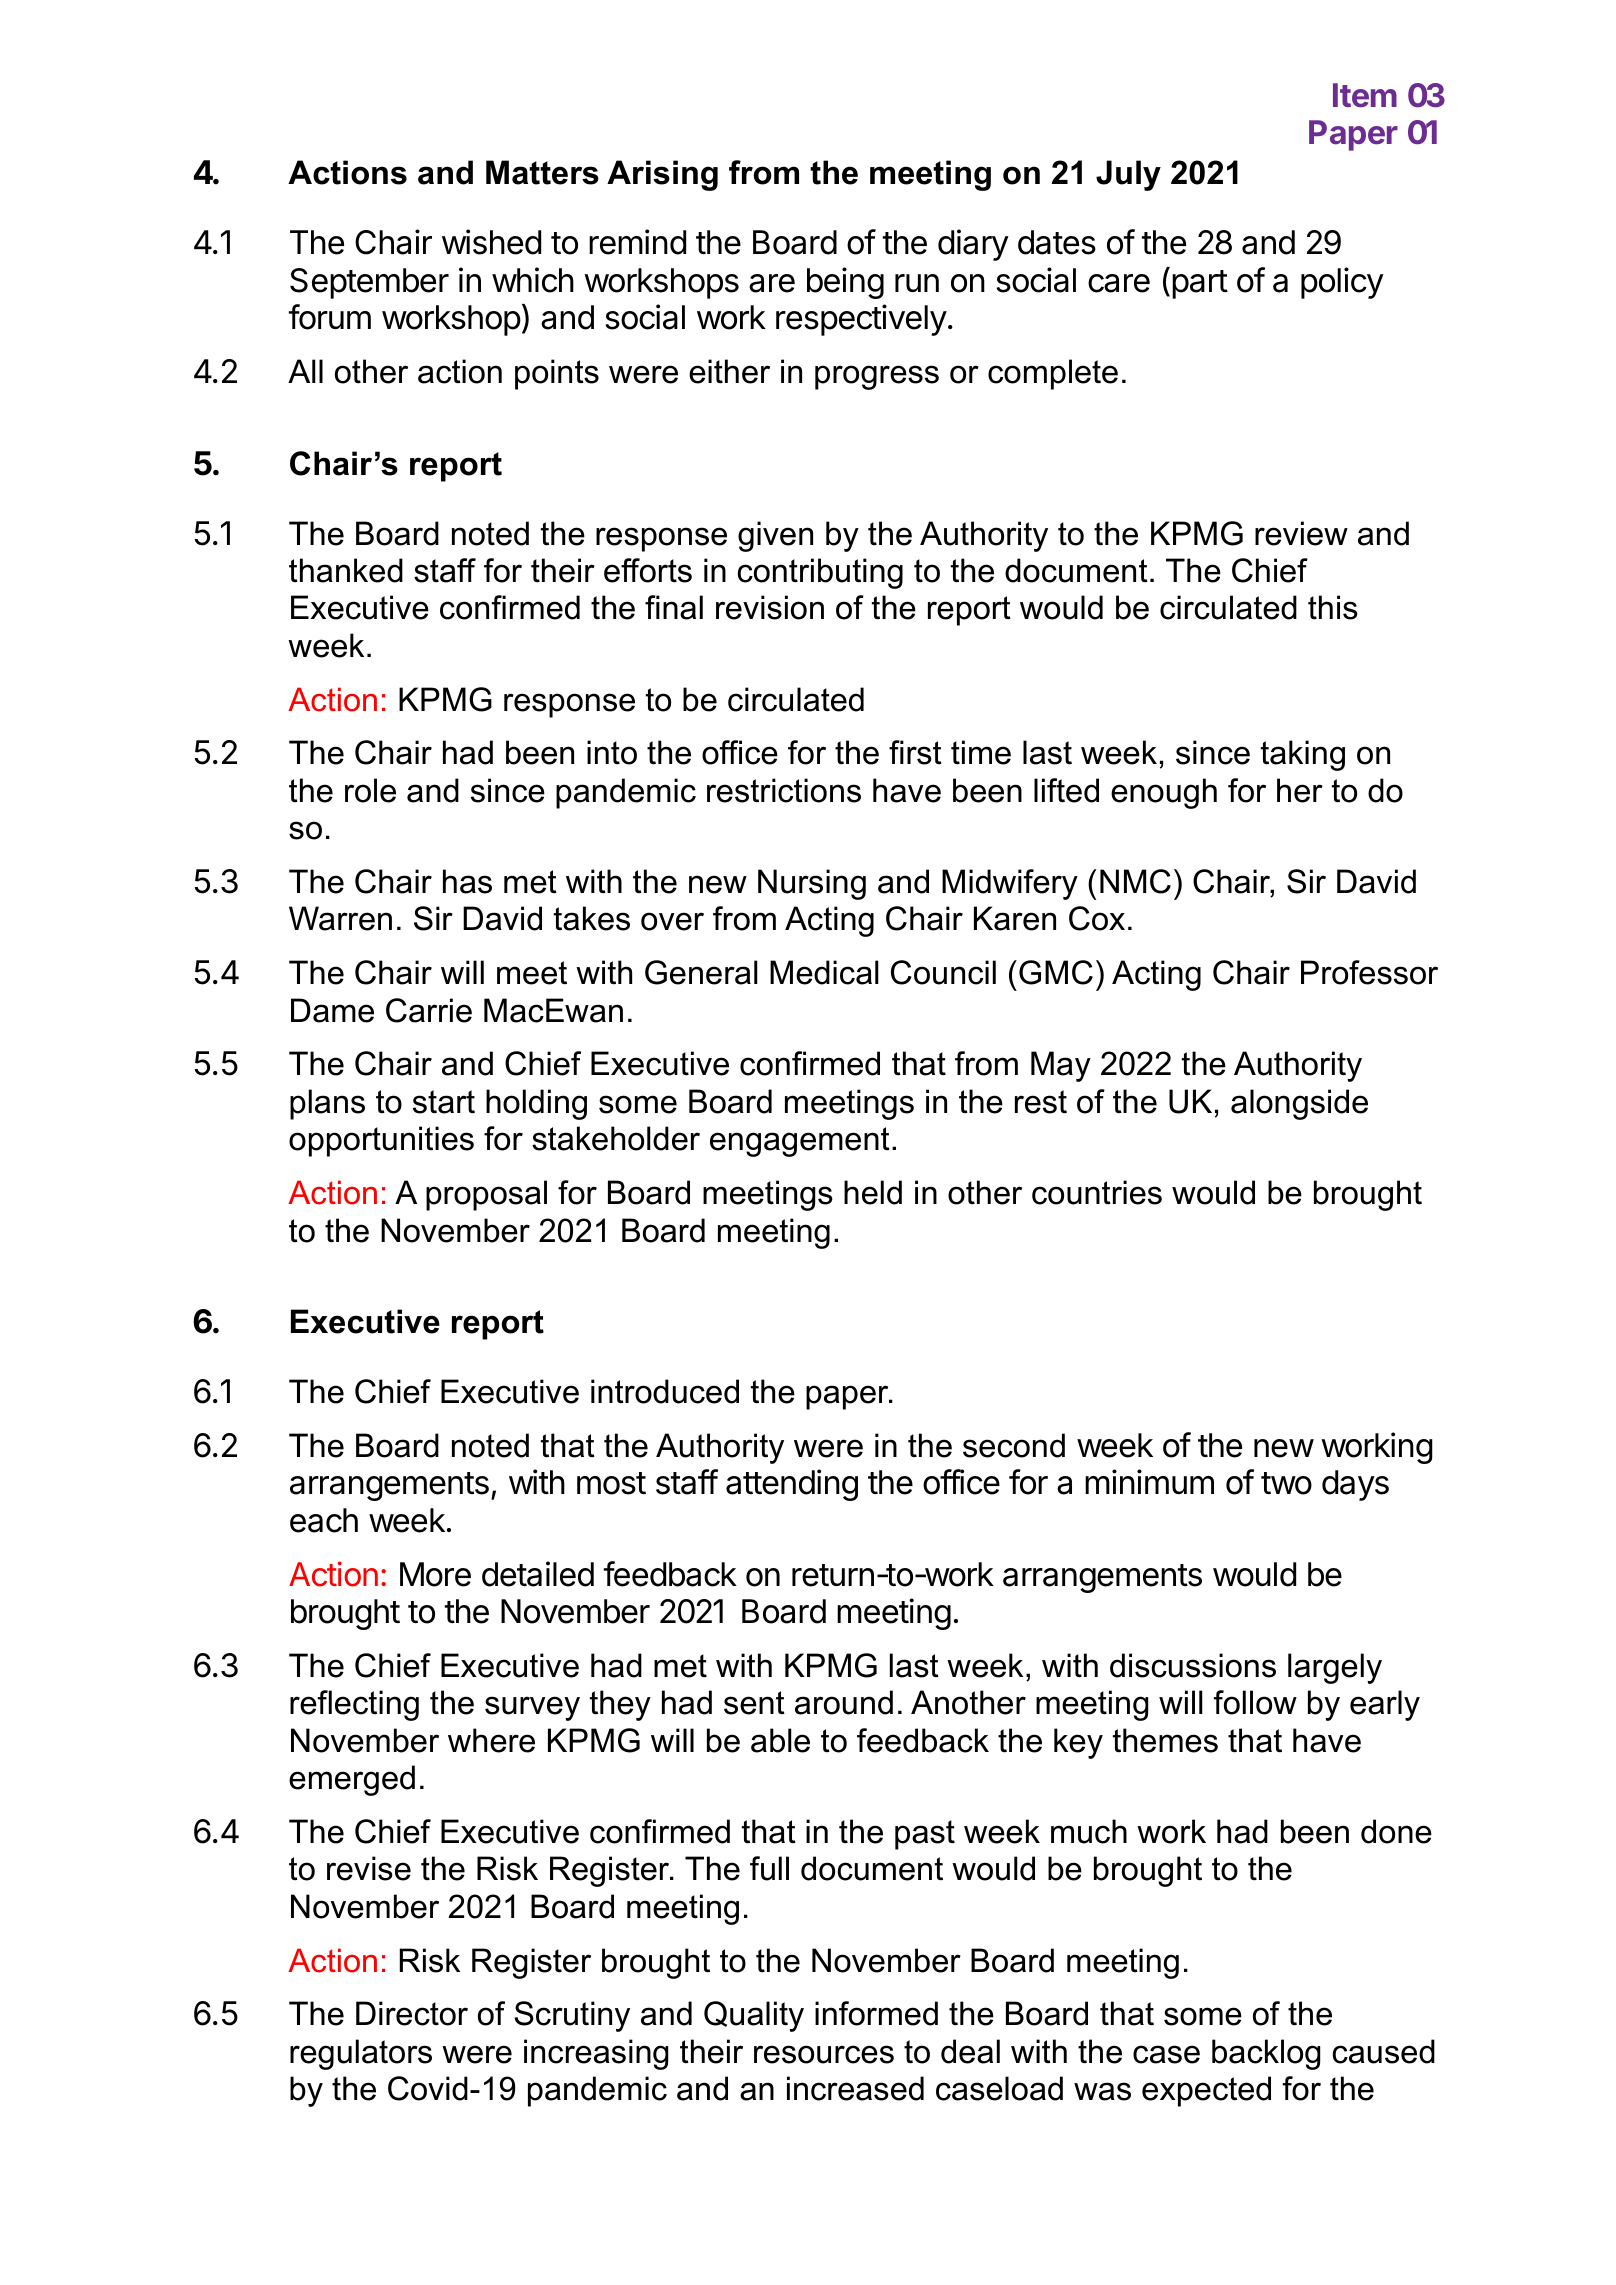 The height and width of the image is (2285, 1616). I want to click on Director, so click(412, 2013).
